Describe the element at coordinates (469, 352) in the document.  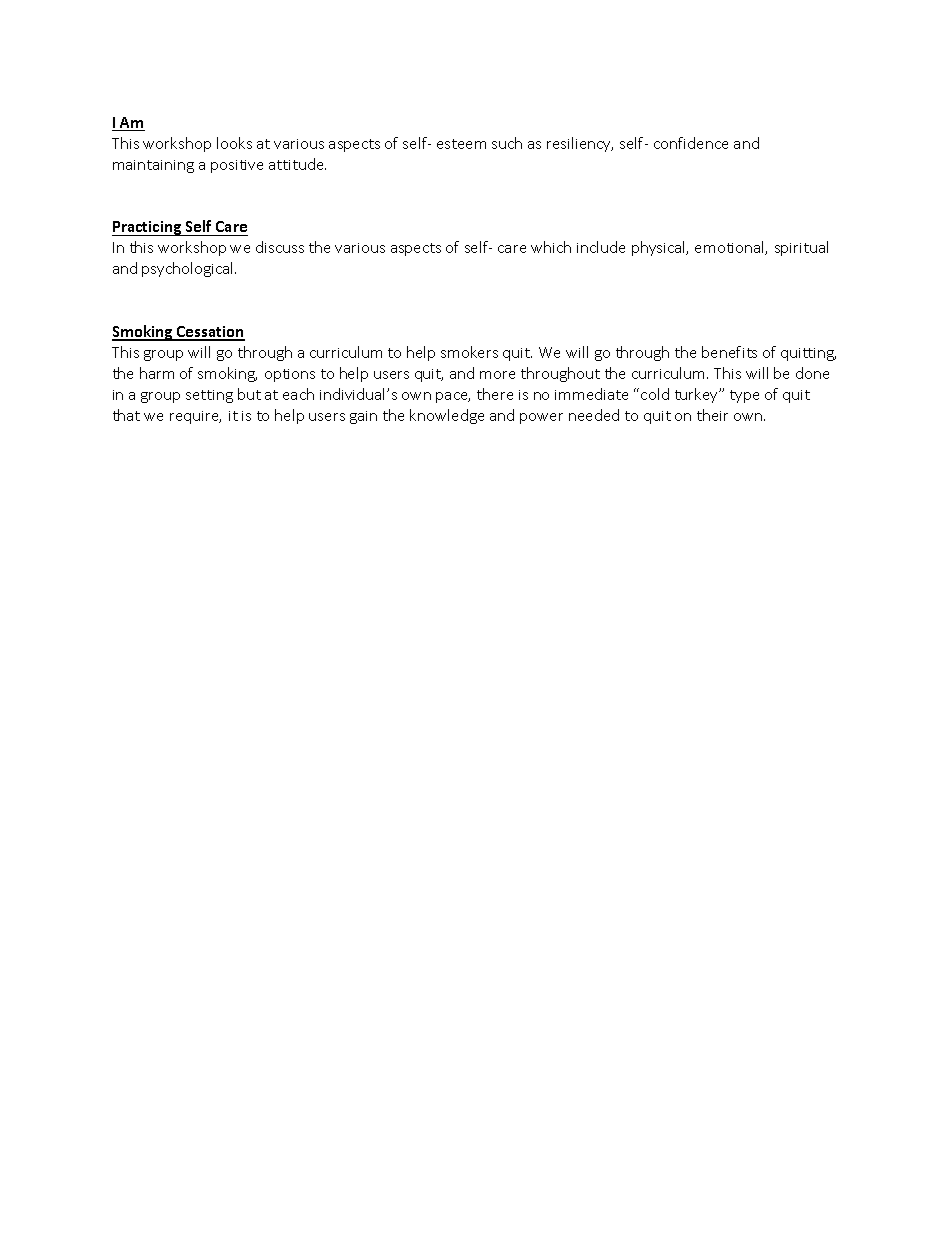
I see `smokers` at that location.
